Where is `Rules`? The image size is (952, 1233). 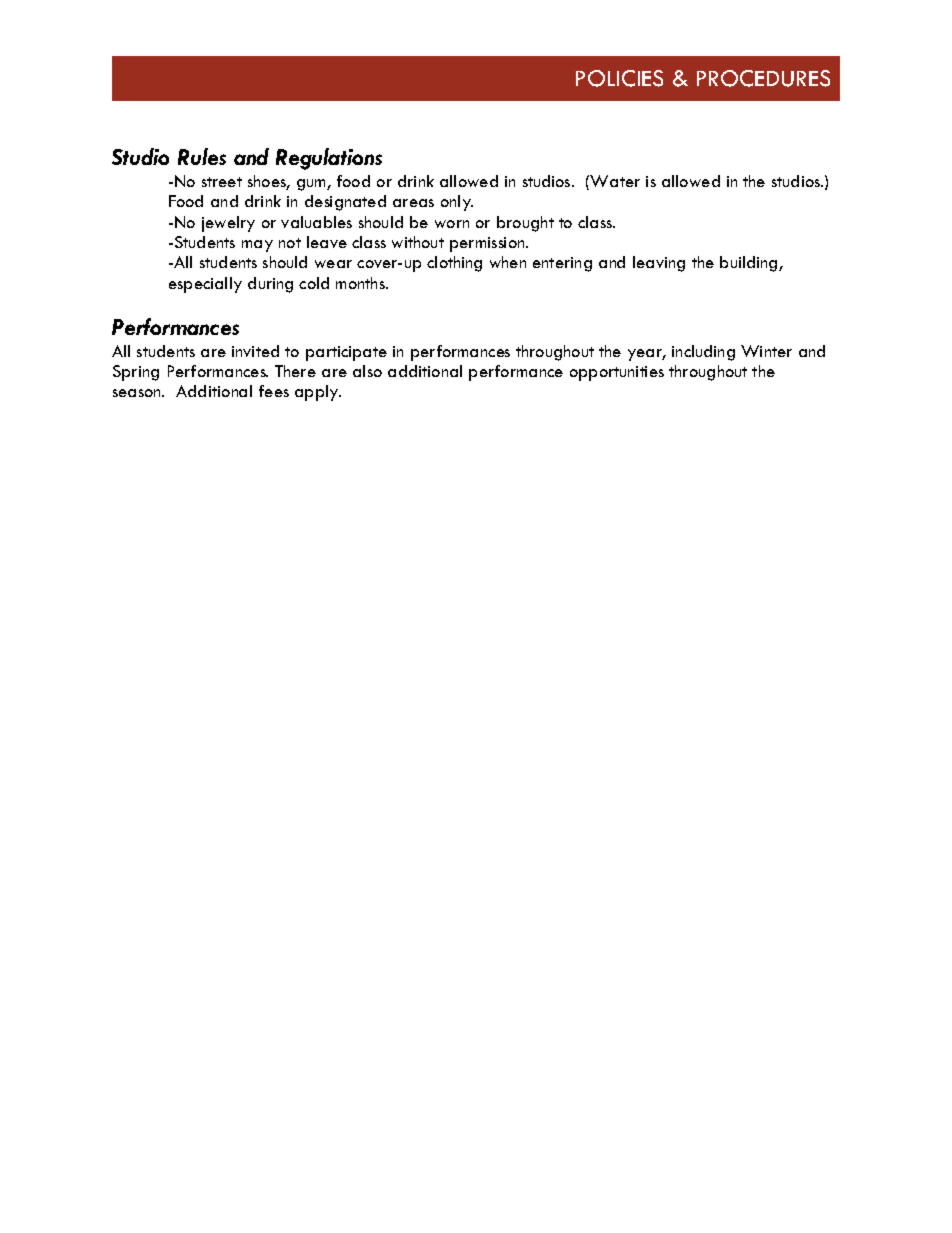
Rules is located at coordinates (202, 156).
